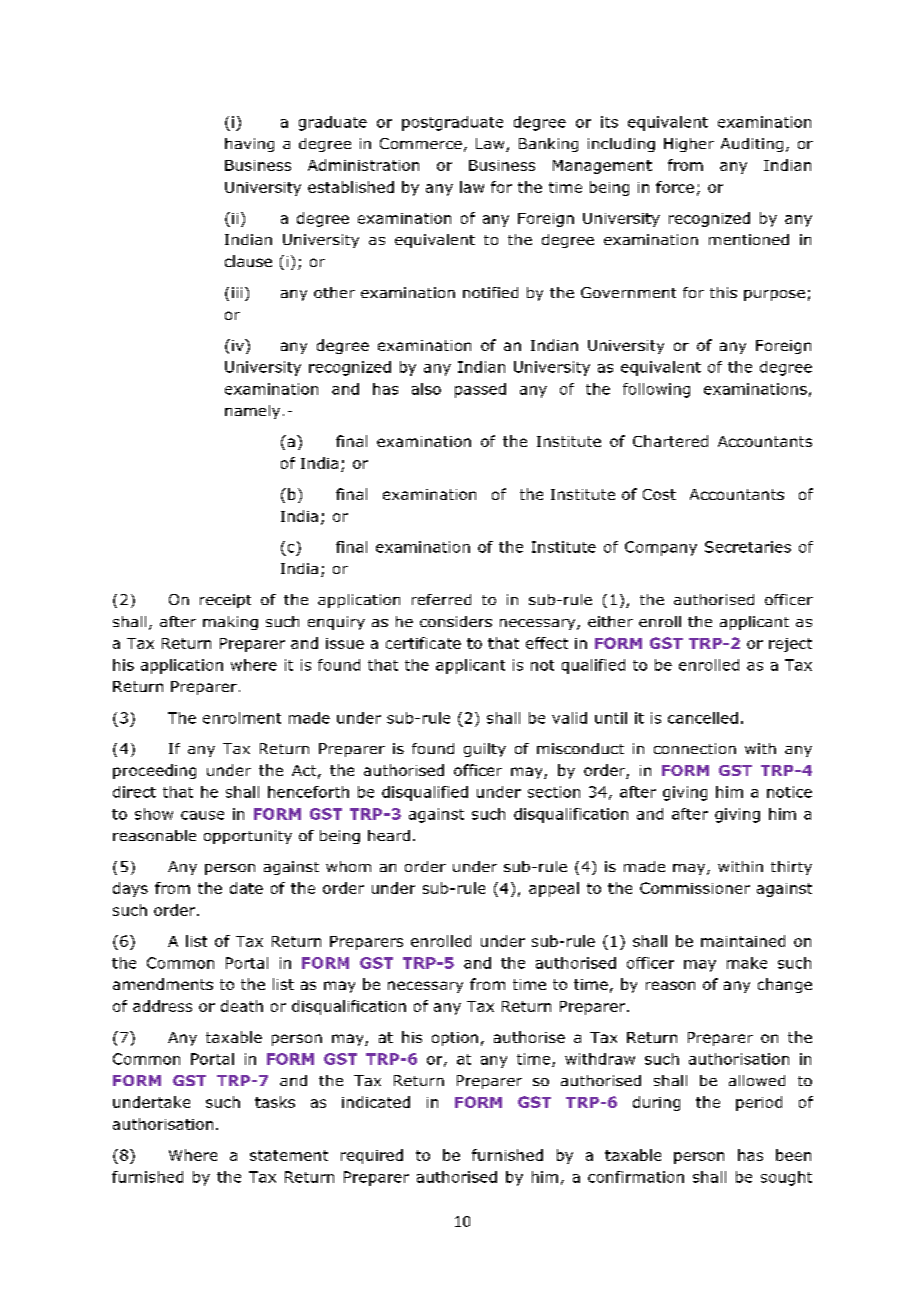  Describe the element at coordinates (441, 599) in the page. I see `referred` at that location.
